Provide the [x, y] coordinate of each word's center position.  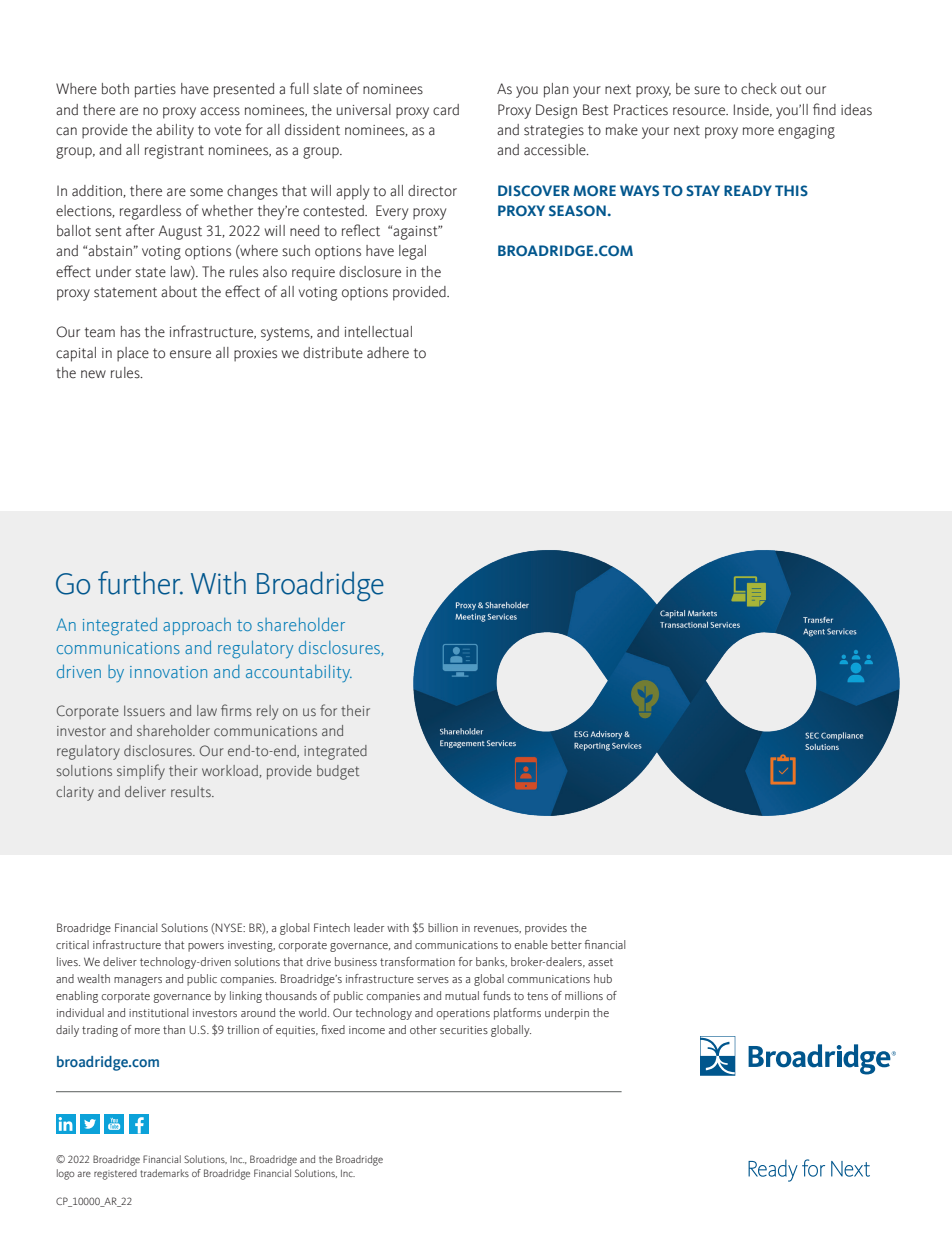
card [446, 110]
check [759, 89]
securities [464, 1030]
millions [584, 995]
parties [155, 91]
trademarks [164, 1173]
